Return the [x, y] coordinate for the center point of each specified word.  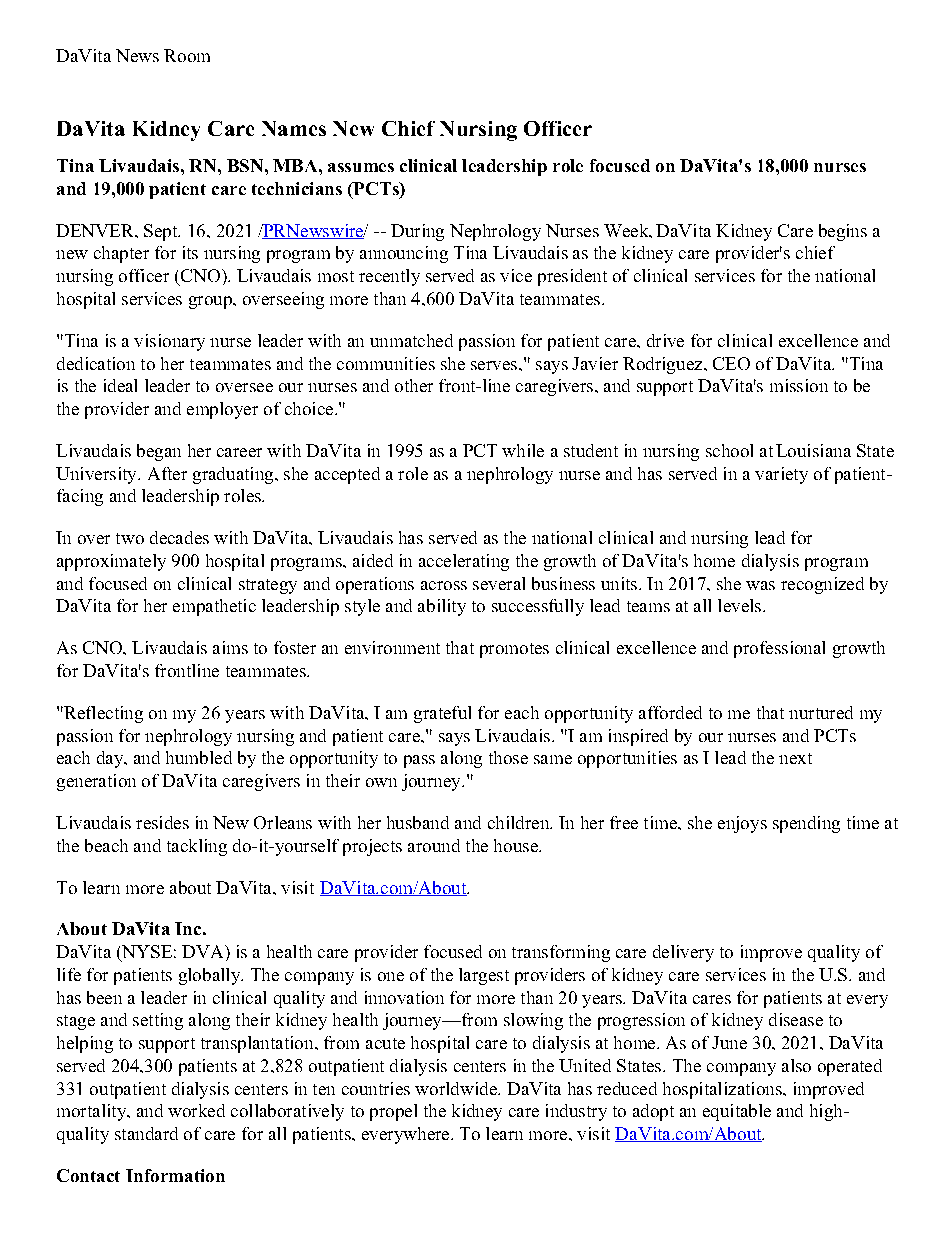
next [795, 758]
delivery [683, 953]
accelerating [464, 562]
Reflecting [102, 714]
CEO [731, 363]
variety [781, 475]
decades [179, 537]
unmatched [411, 340]
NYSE [146, 953]
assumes [361, 167]
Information [175, 1175]
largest [484, 976]
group [211, 302]
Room [187, 55]
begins [843, 232]
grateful [442, 714]
